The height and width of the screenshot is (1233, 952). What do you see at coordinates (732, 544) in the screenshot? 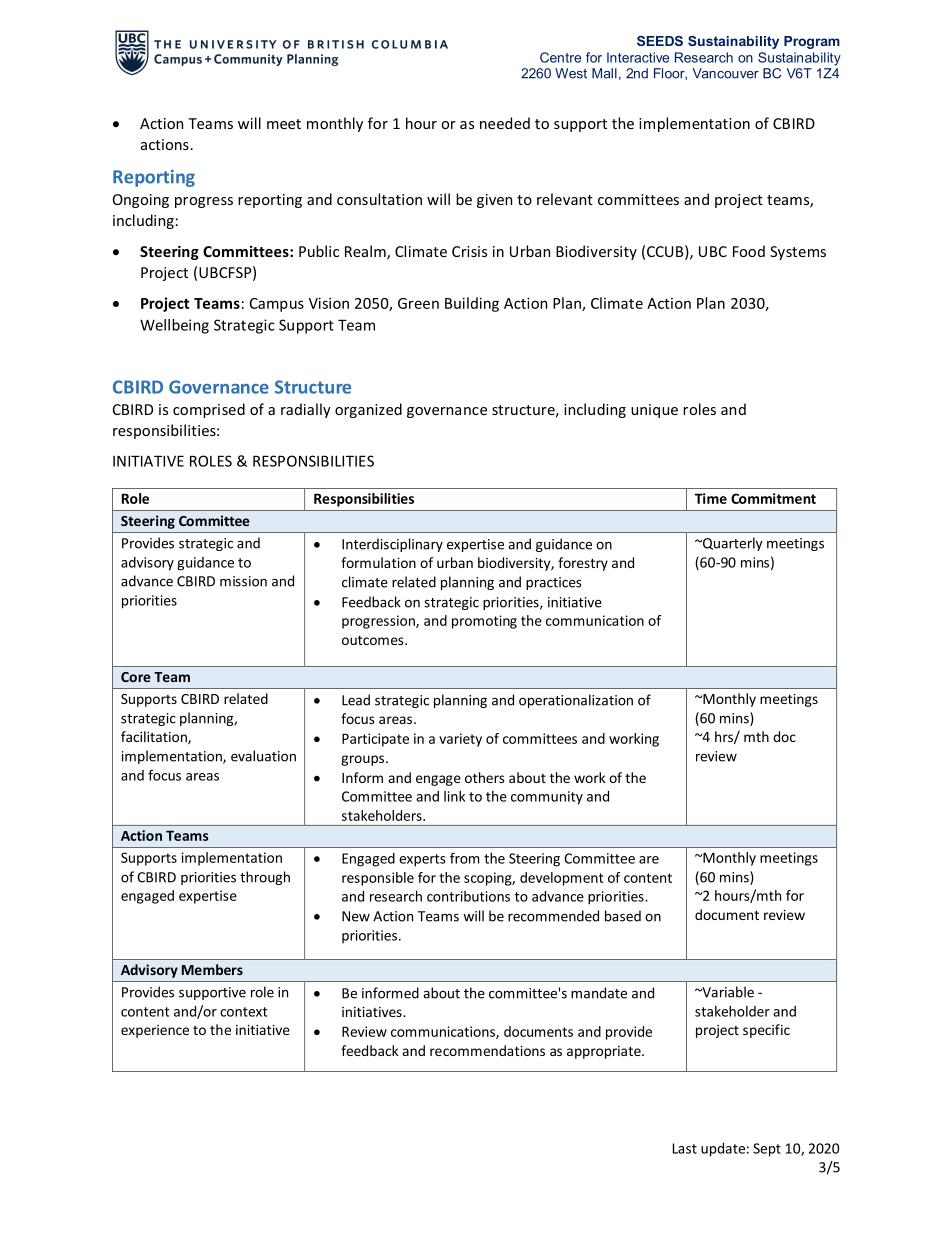
I see `Quarterly` at bounding box center [732, 544].
